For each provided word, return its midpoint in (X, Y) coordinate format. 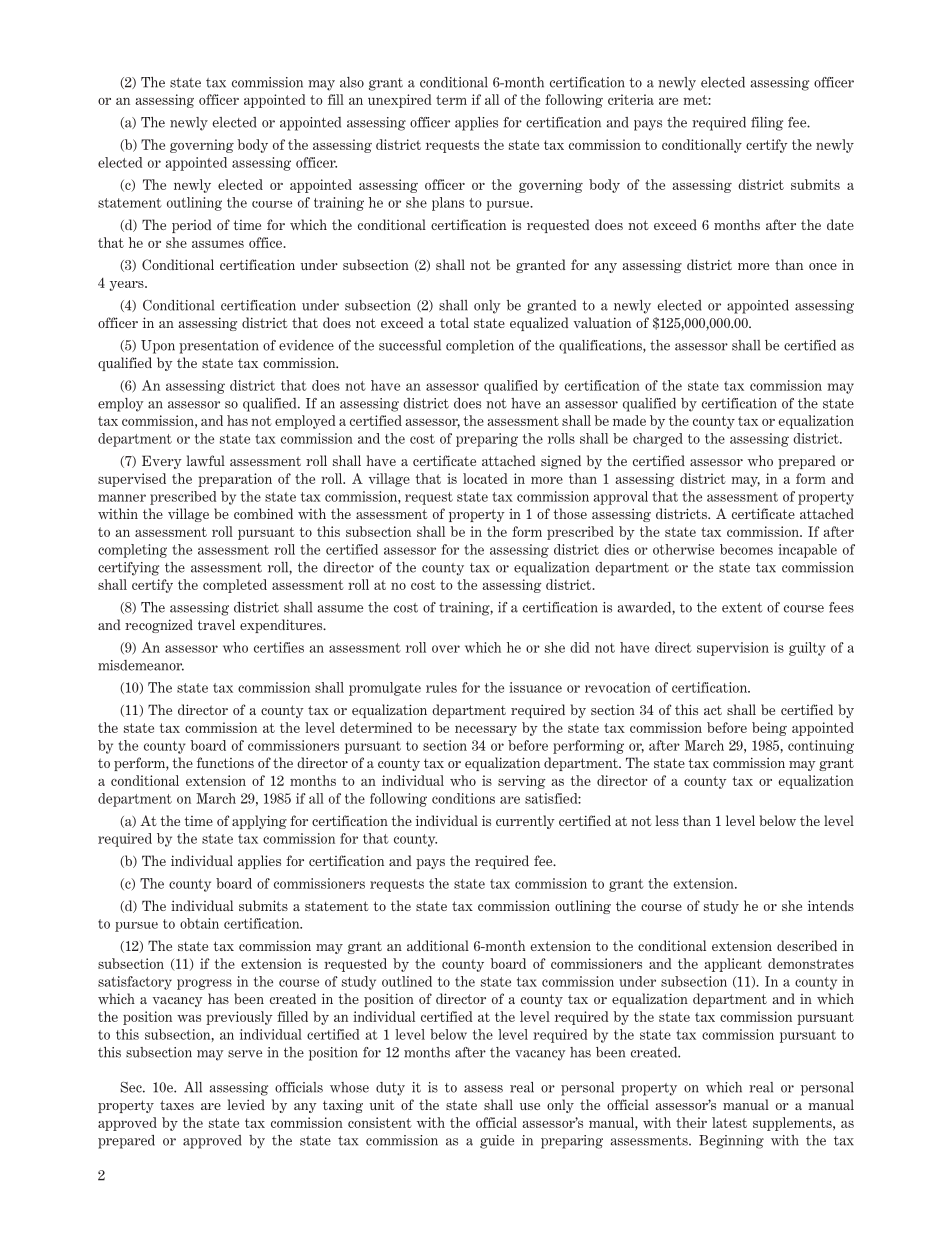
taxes (177, 1105)
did (579, 647)
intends (831, 905)
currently (525, 822)
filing (767, 124)
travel (216, 624)
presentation (219, 347)
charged (658, 440)
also (352, 82)
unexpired (400, 101)
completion (480, 347)
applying (259, 822)
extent (742, 608)
